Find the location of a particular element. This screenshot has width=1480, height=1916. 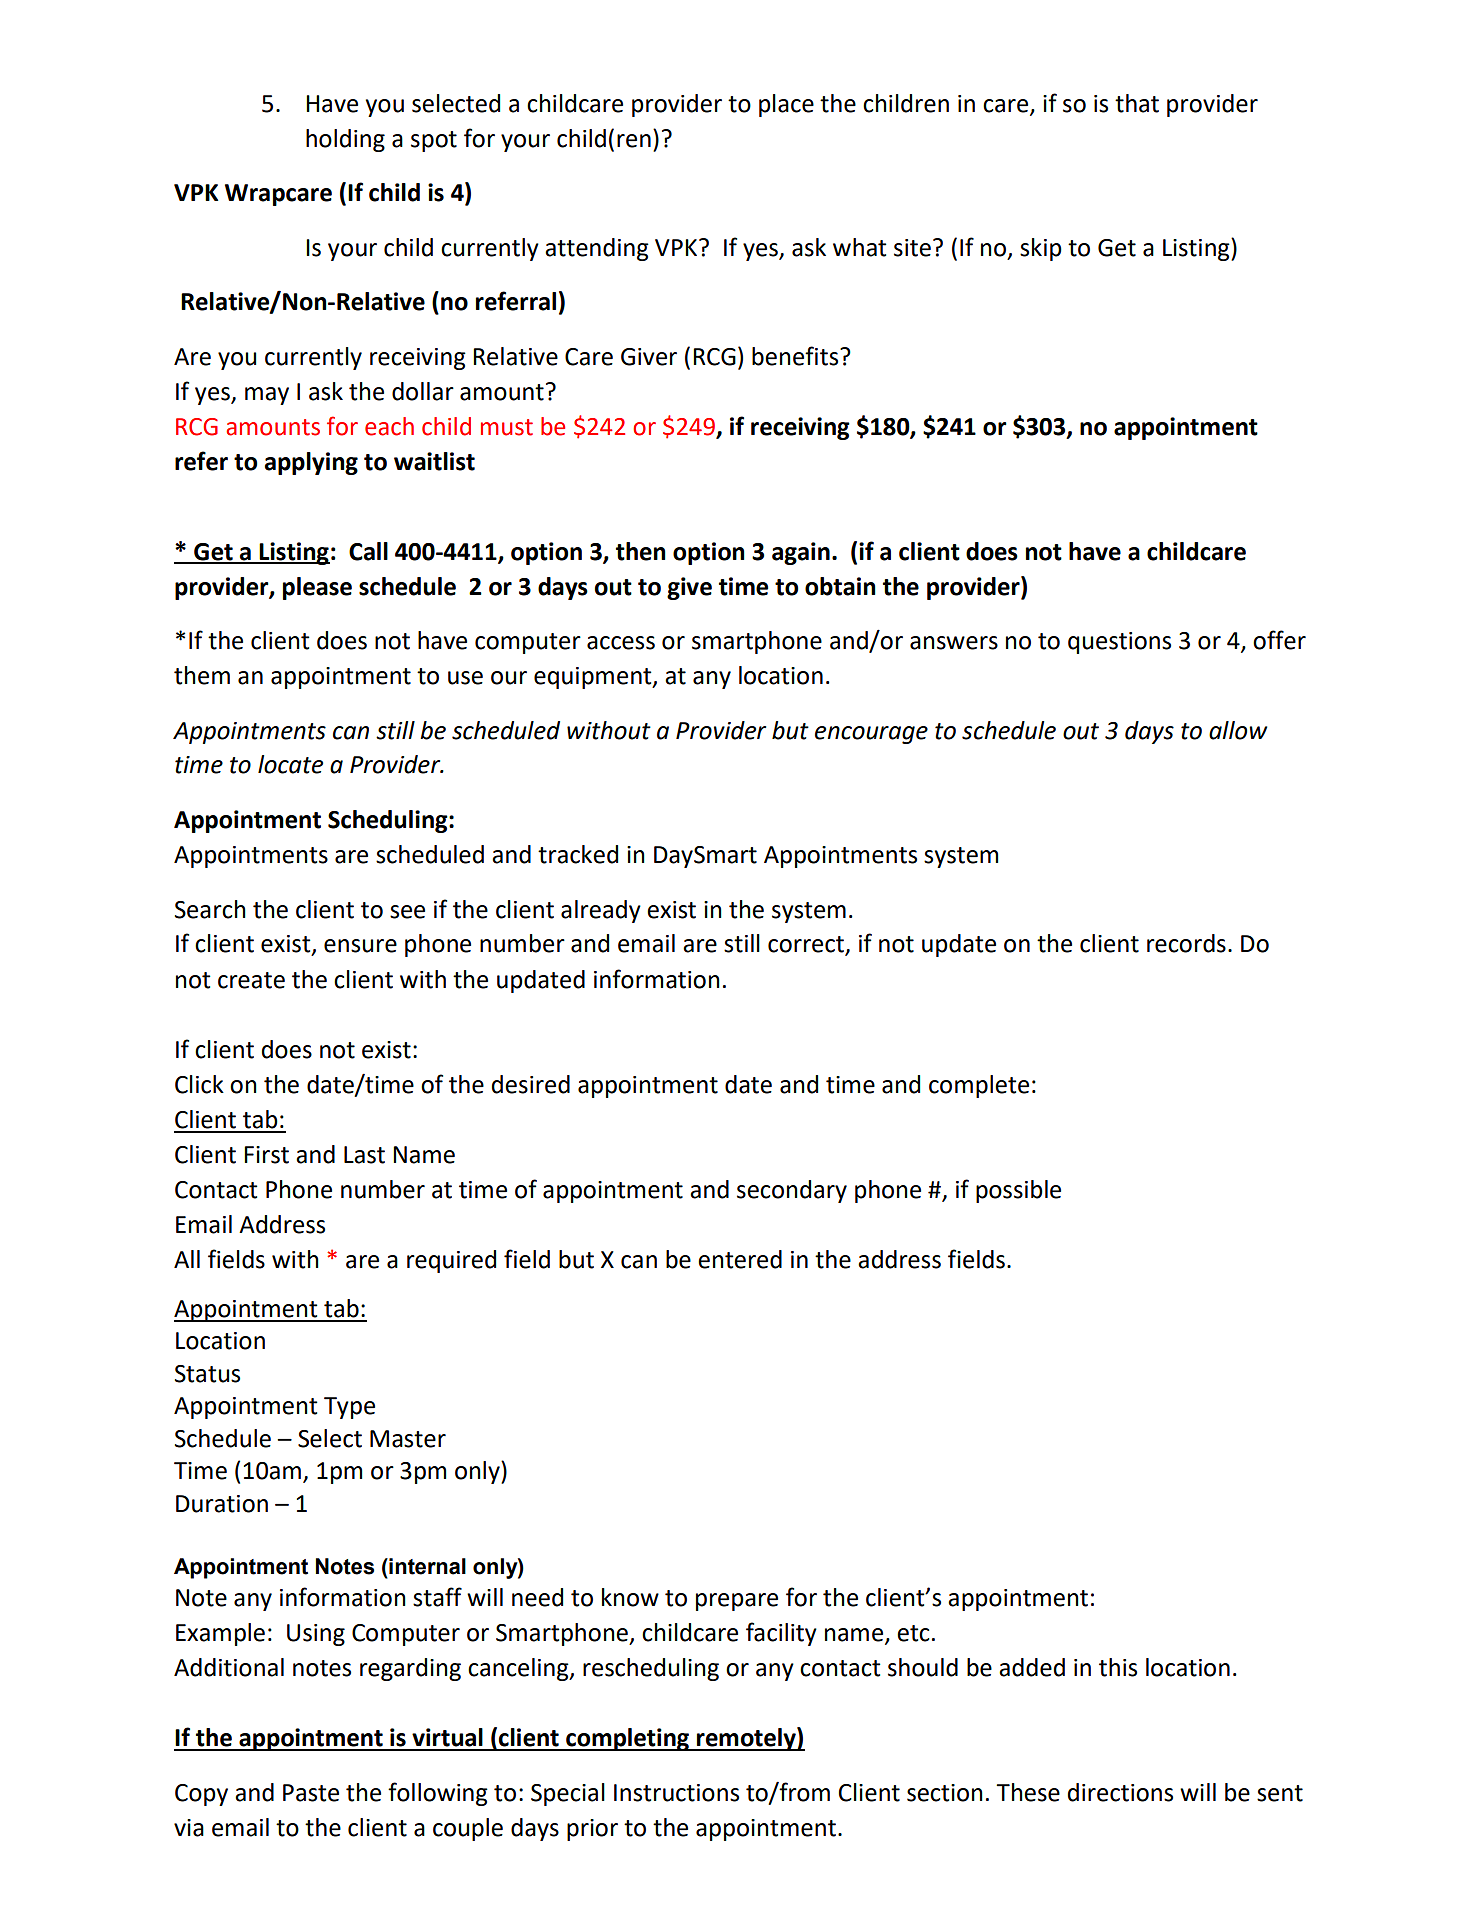

that is located at coordinates (1137, 103).
